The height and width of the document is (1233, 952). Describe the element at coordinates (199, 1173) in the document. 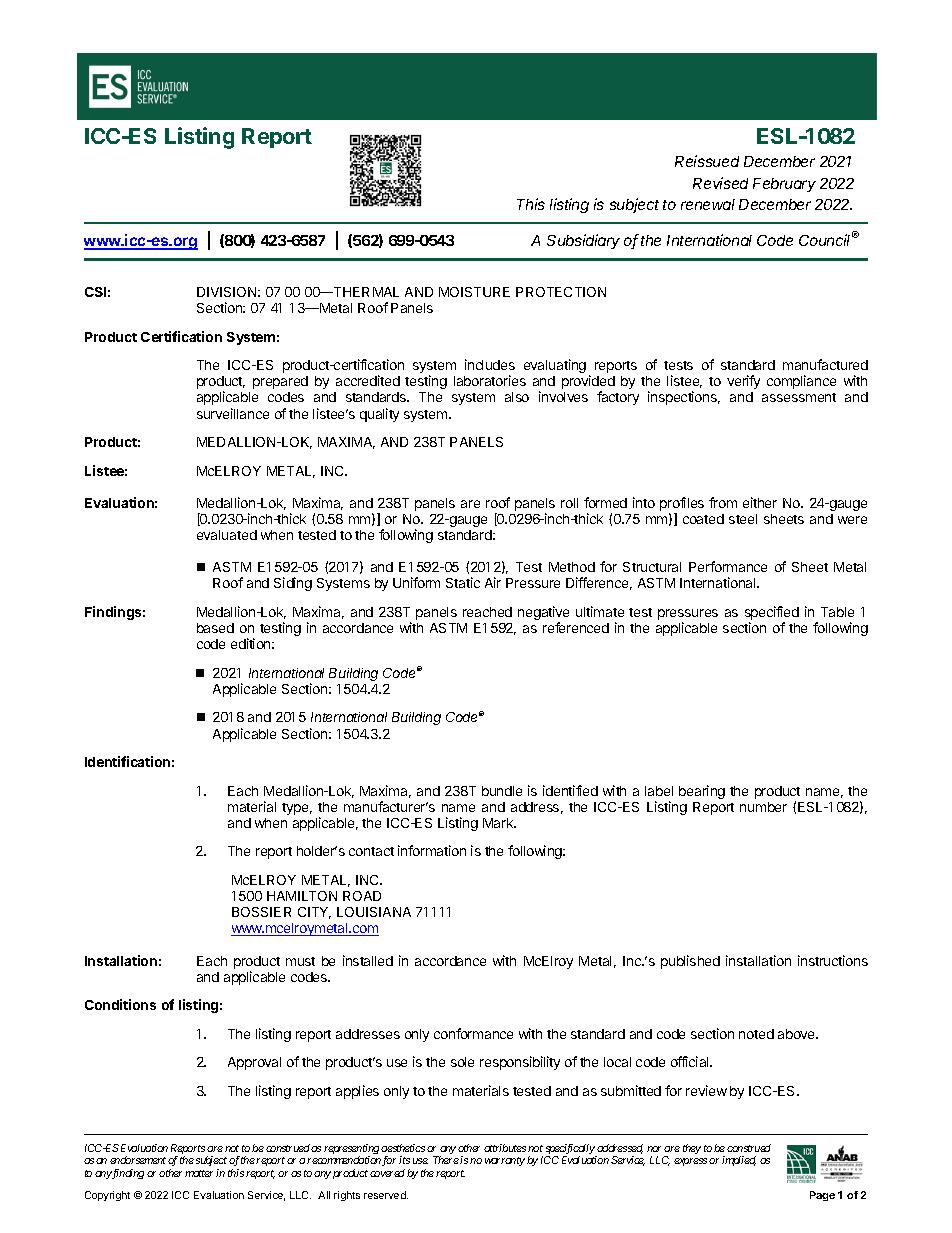

I see `matter` at that location.
